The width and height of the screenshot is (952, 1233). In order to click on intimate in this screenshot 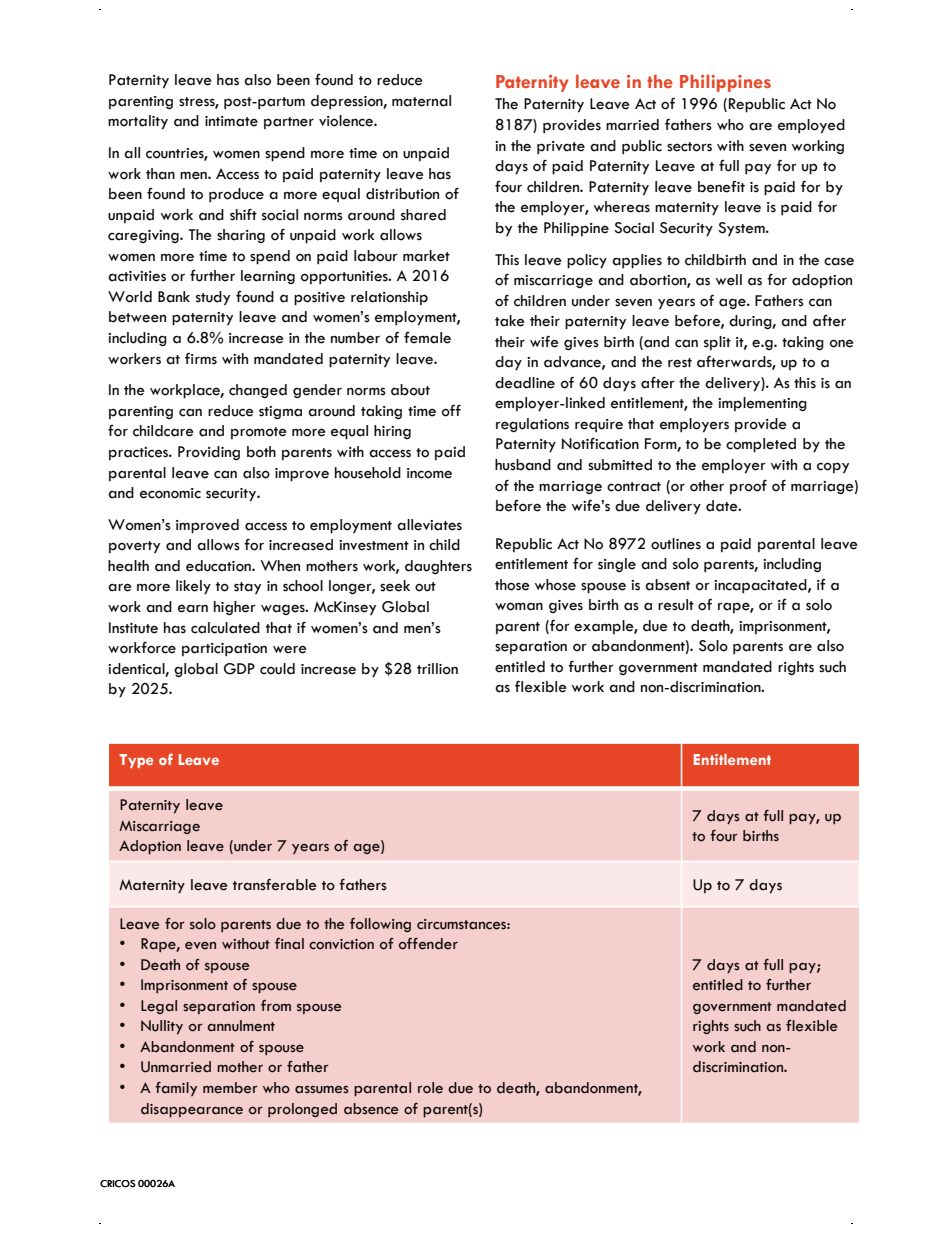, I will do `click(231, 121)`.
